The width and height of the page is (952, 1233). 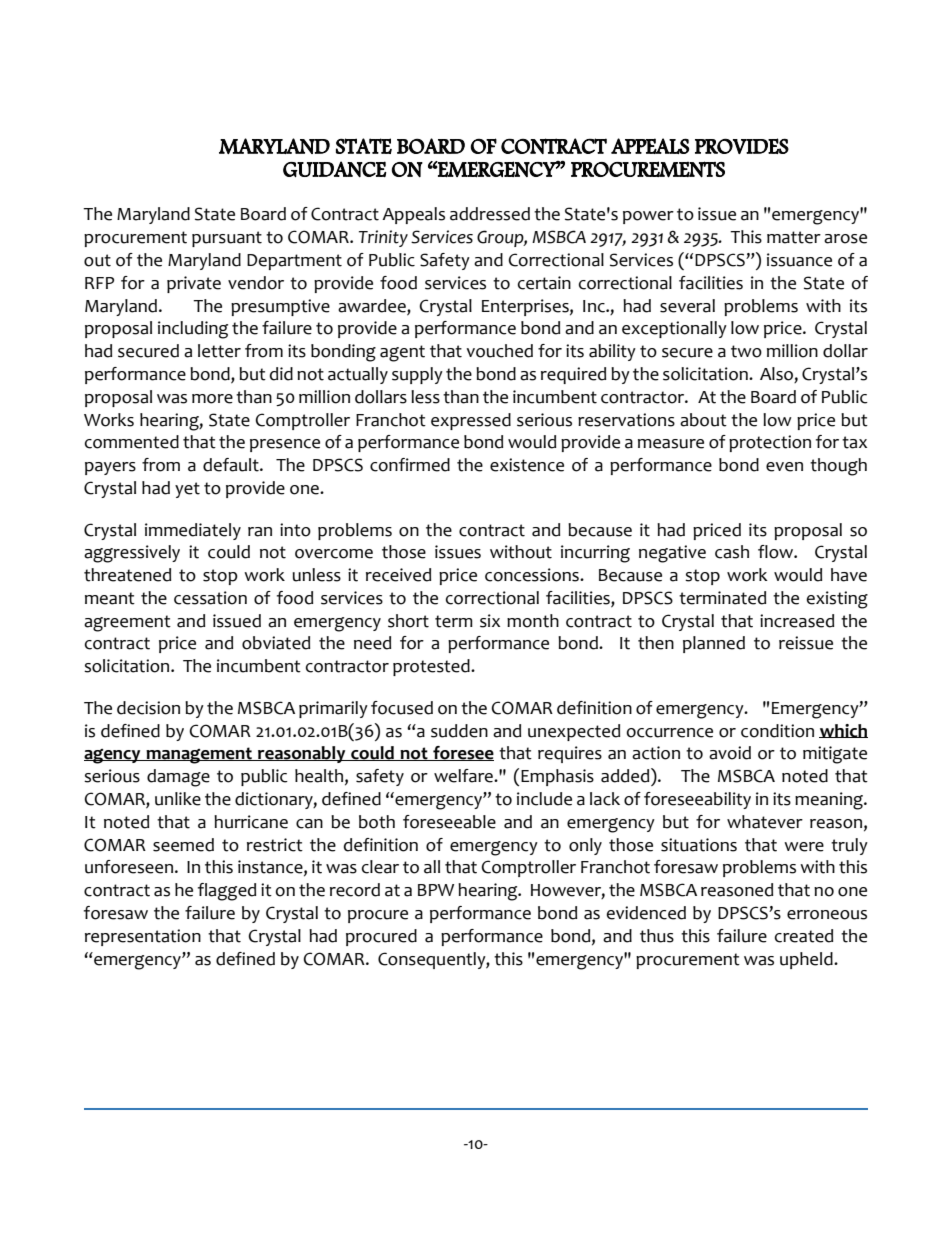 What do you see at coordinates (533, 575) in the page?
I see `concessions` at bounding box center [533, 575].
